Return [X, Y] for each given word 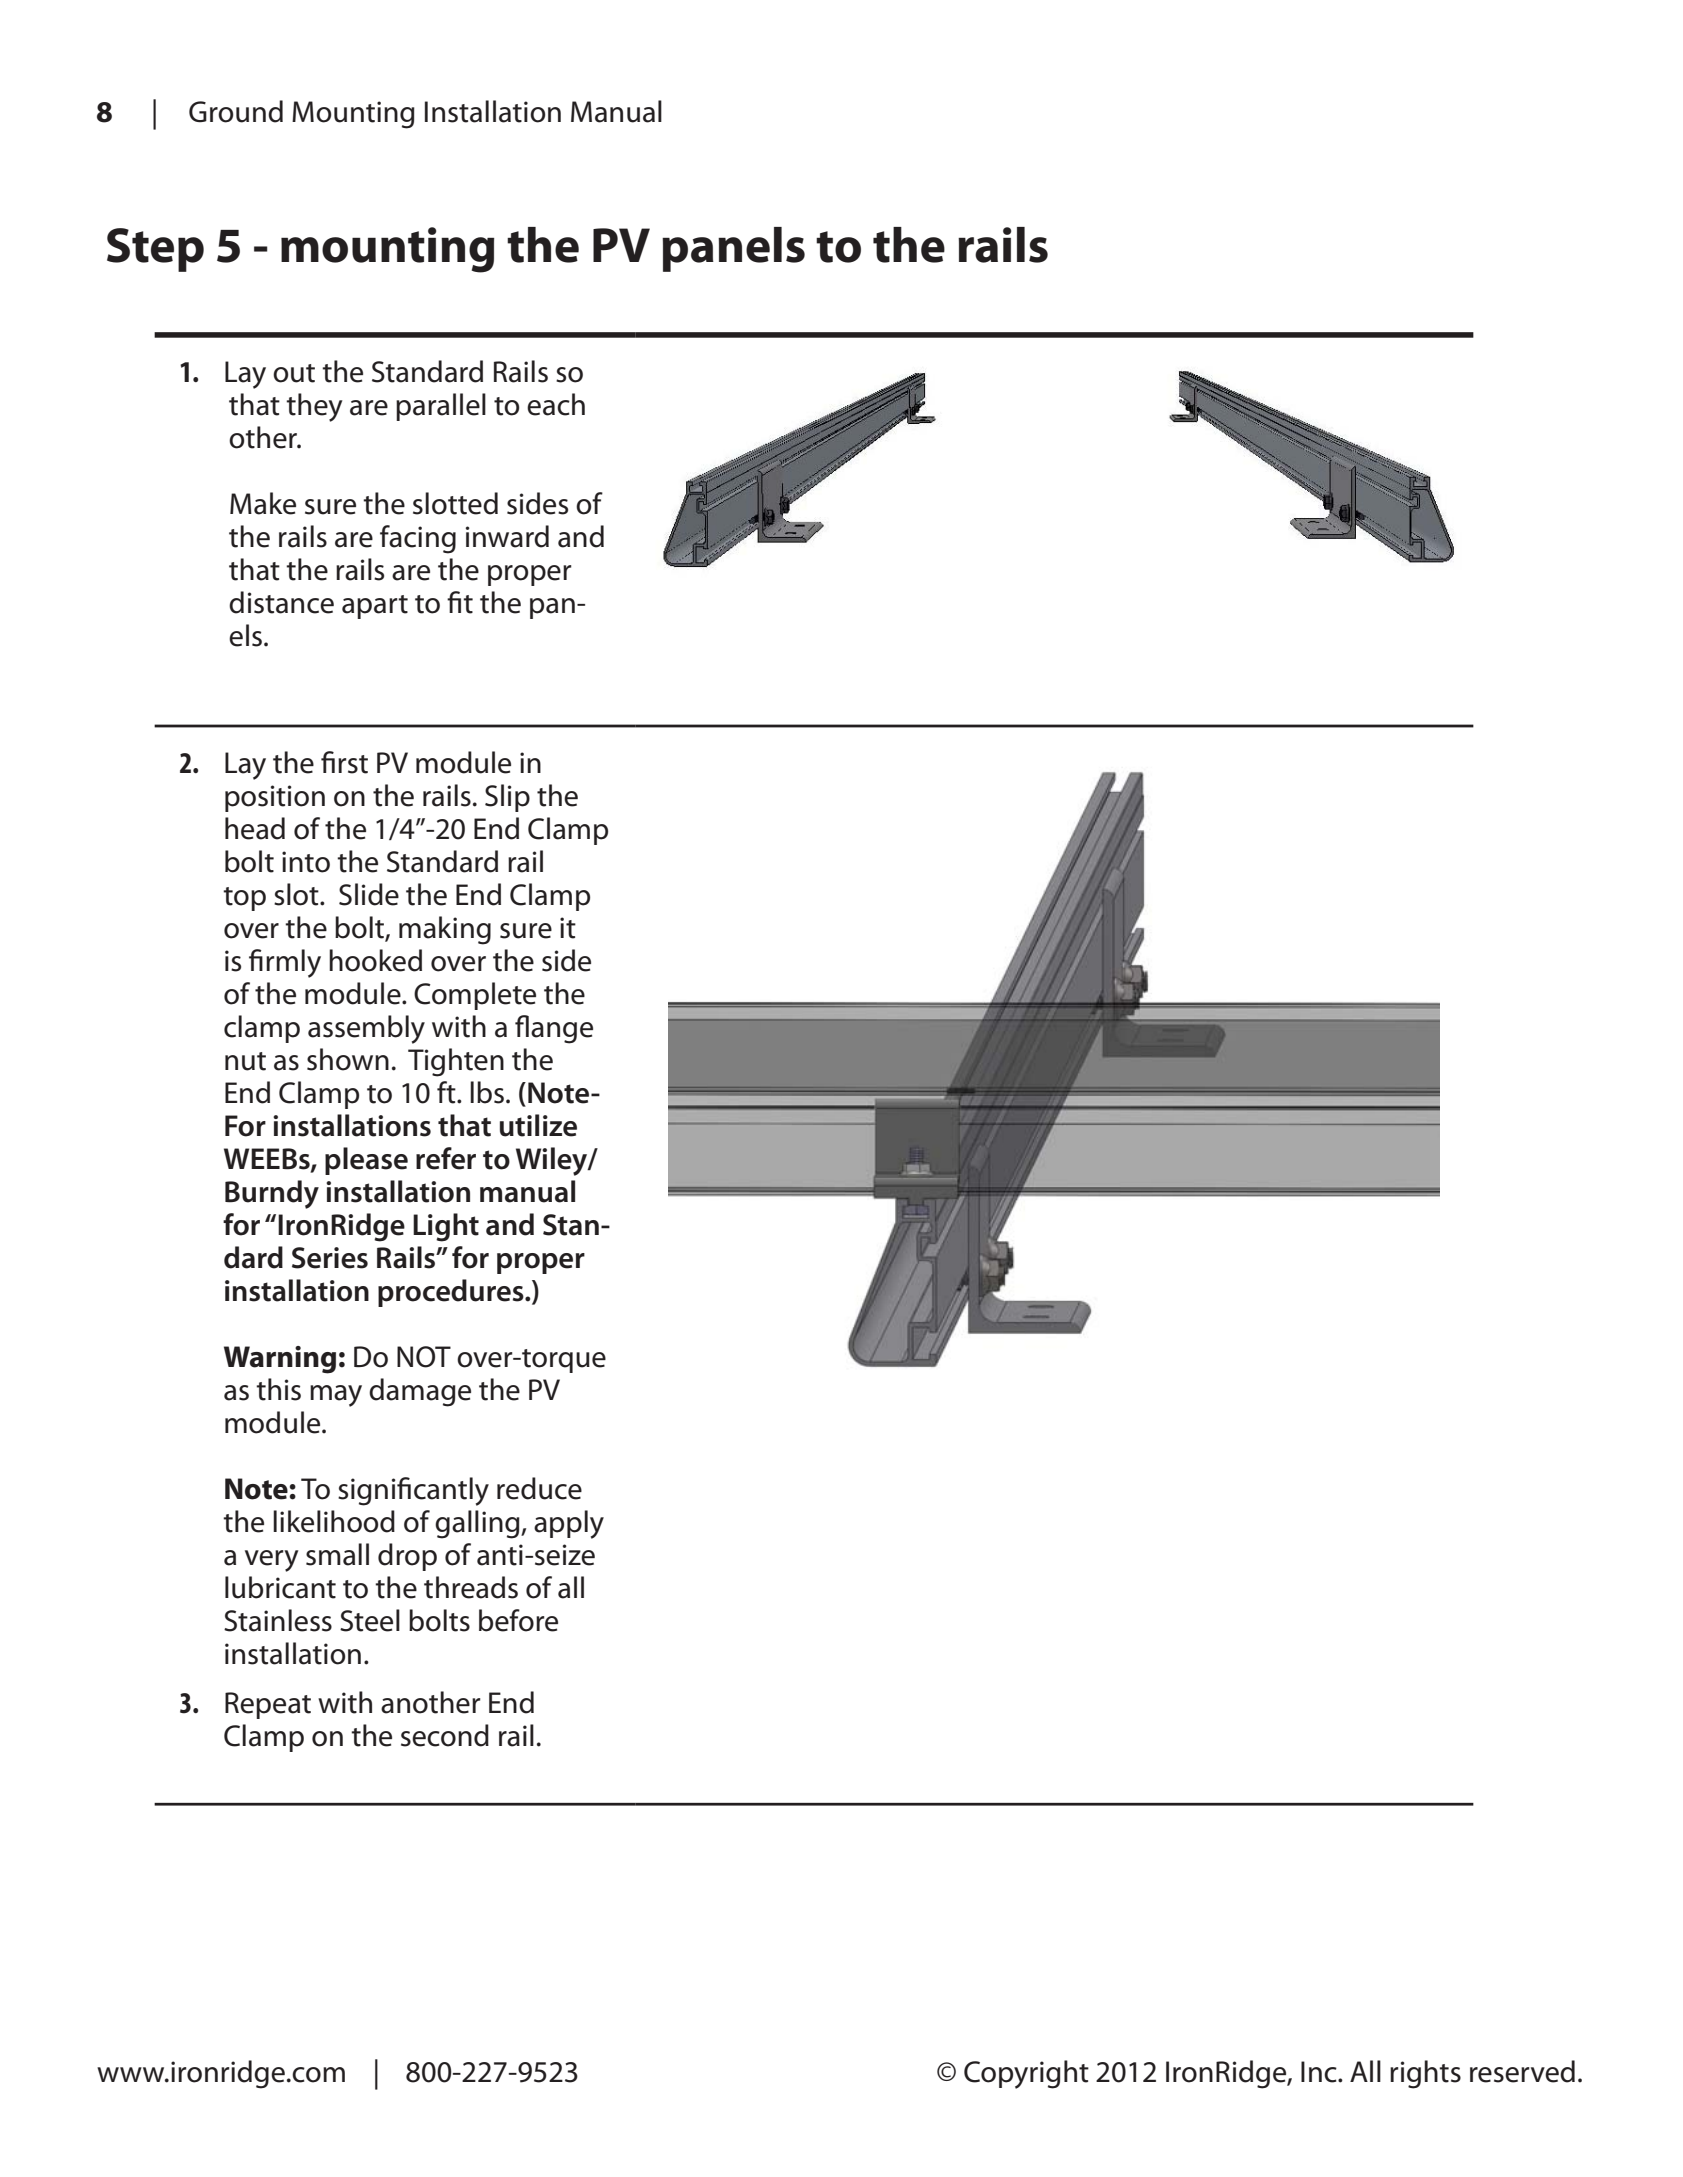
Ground [236, 111]
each [556, 404]
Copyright [1026, 2074]
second [445, 1735]
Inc [1320, 2072]
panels [733, 249]
